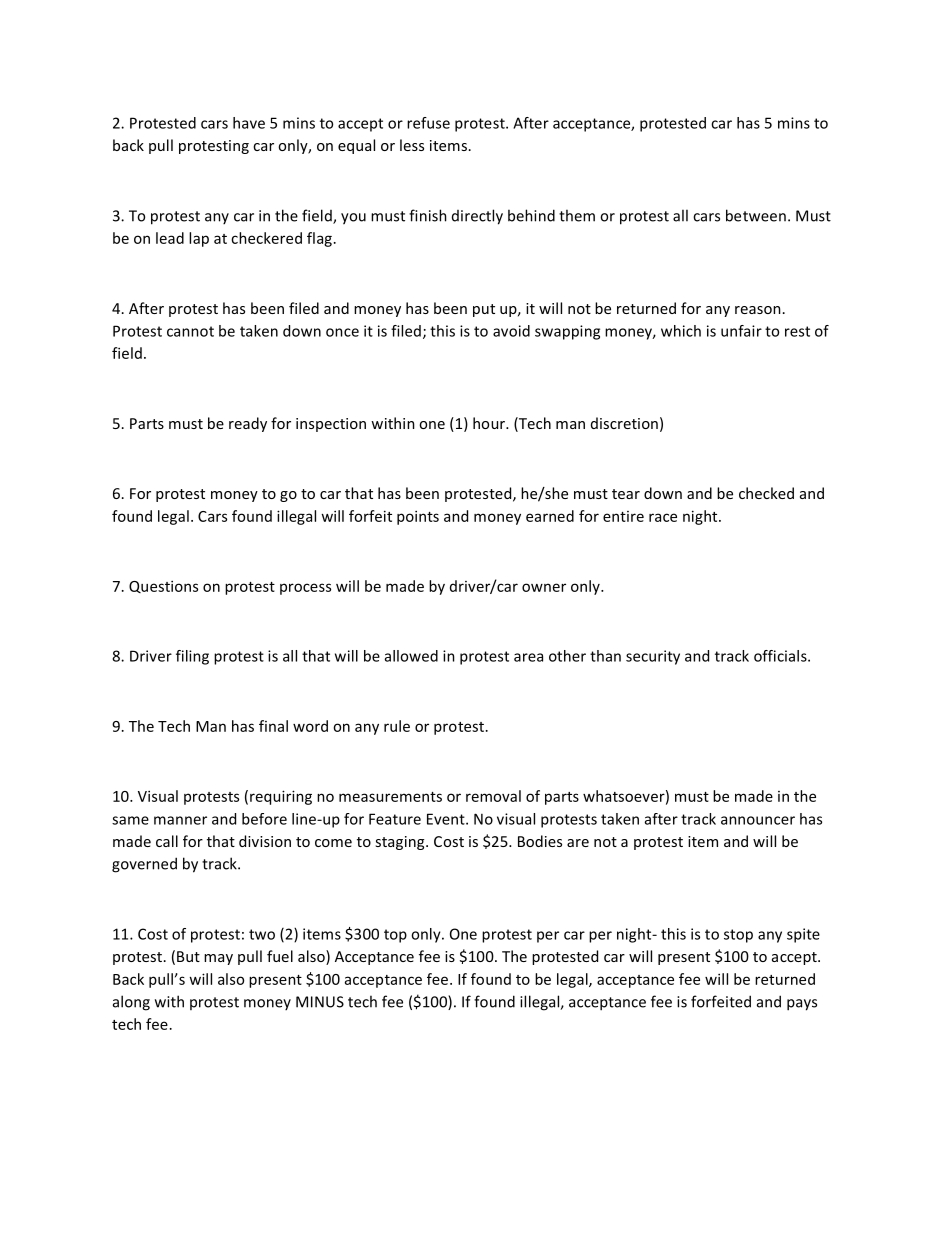 The height and width of the document is (1233, 952). I want to click on filing, so click(192, 657).
